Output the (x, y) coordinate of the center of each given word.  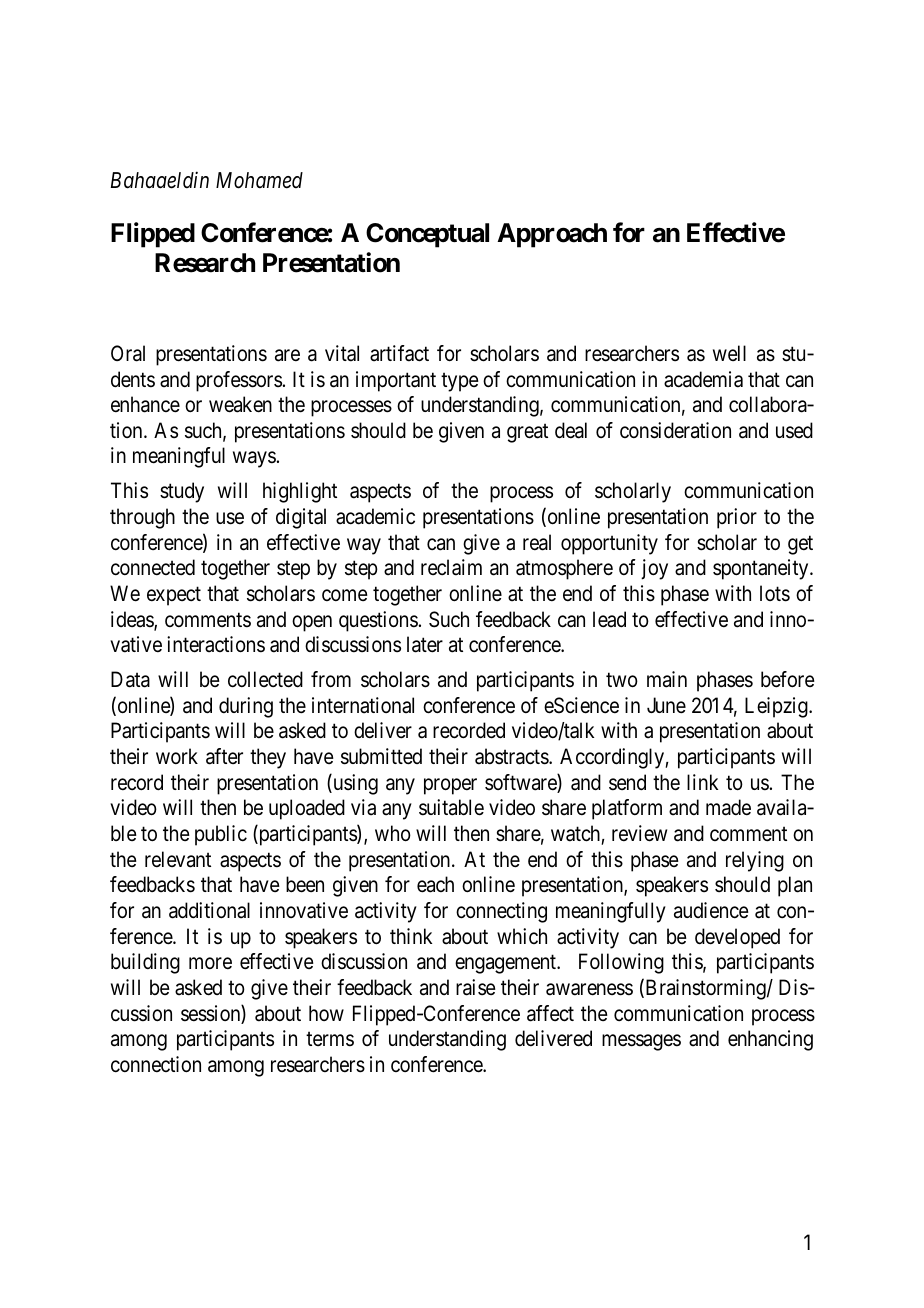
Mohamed (259, 180)
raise (476, 987)
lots (775, 593)
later (425, 644)
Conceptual (427, 235)
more (210, 963)
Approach (552, 235)
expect (174, 596)
